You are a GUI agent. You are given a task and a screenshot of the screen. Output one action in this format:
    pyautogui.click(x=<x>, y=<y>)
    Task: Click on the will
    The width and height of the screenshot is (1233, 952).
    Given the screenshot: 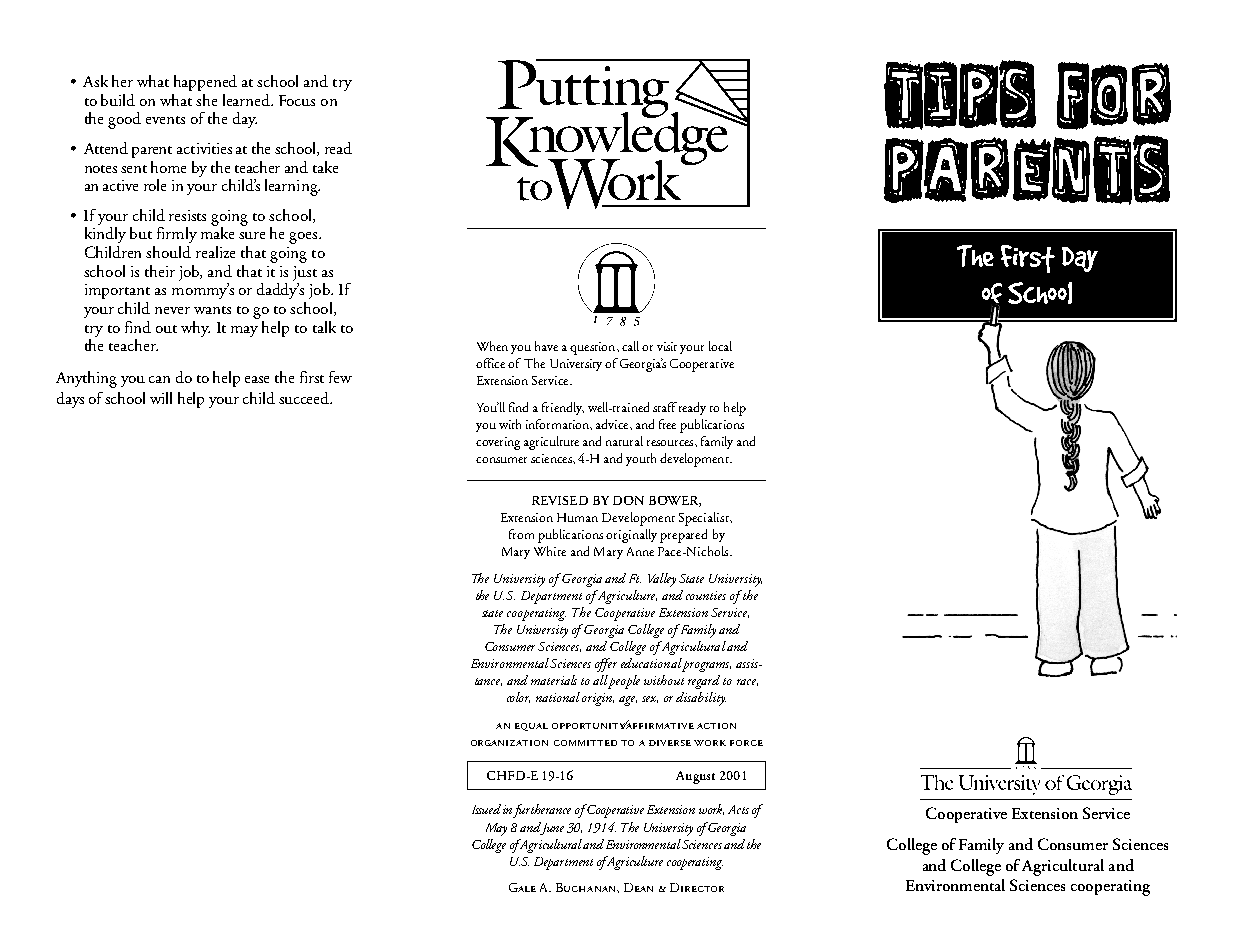 What is the action you would take?
    pyautogui.click(x=161, y=398)
